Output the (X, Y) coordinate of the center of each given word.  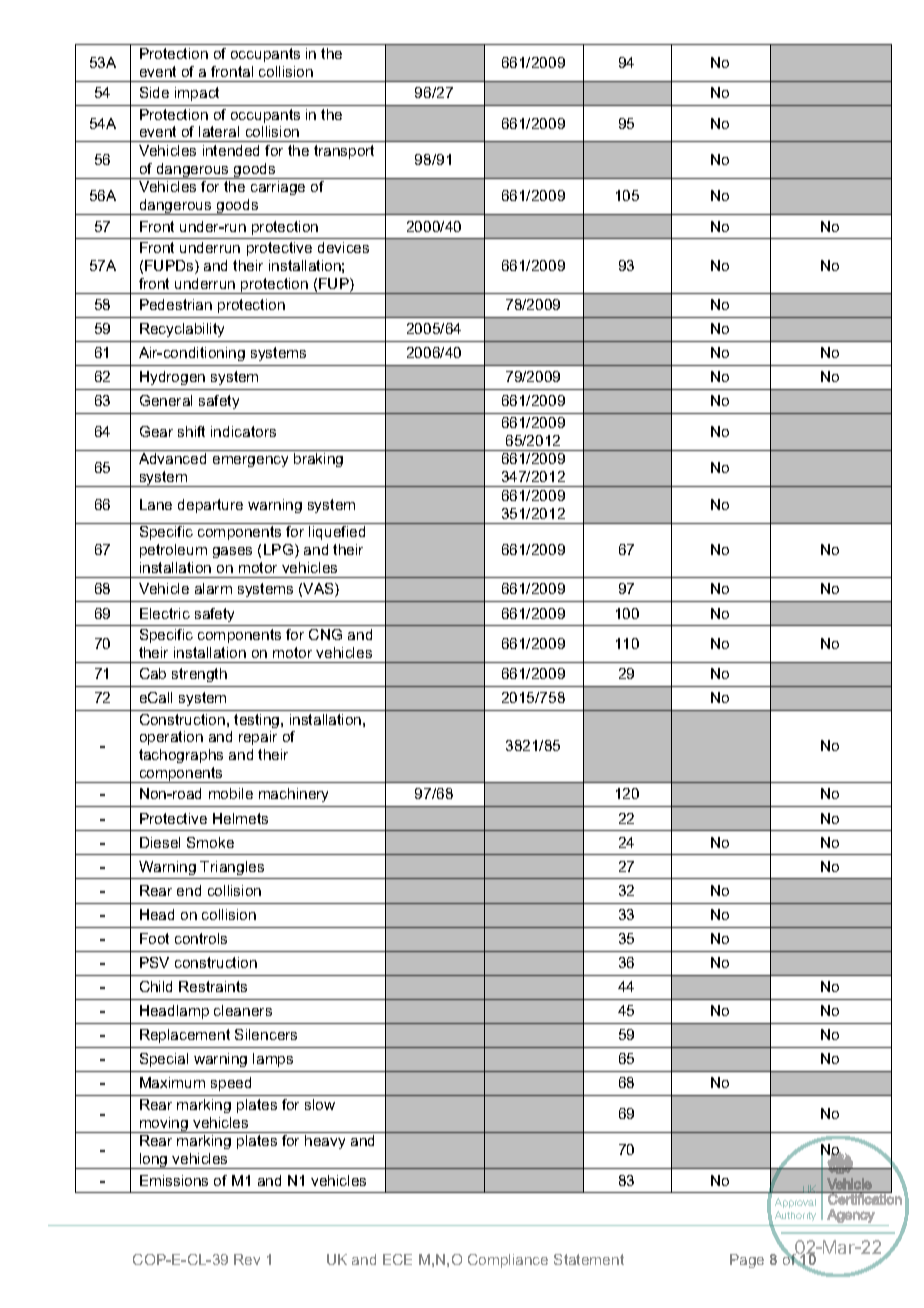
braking (318, 460)
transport (344, 152)
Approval (795, 1203)
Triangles (232, 868)
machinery (293, 795)
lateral (219, 131)
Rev (247, 1259)
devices (343, 247)
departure (210, 506)
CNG (325, 634)
